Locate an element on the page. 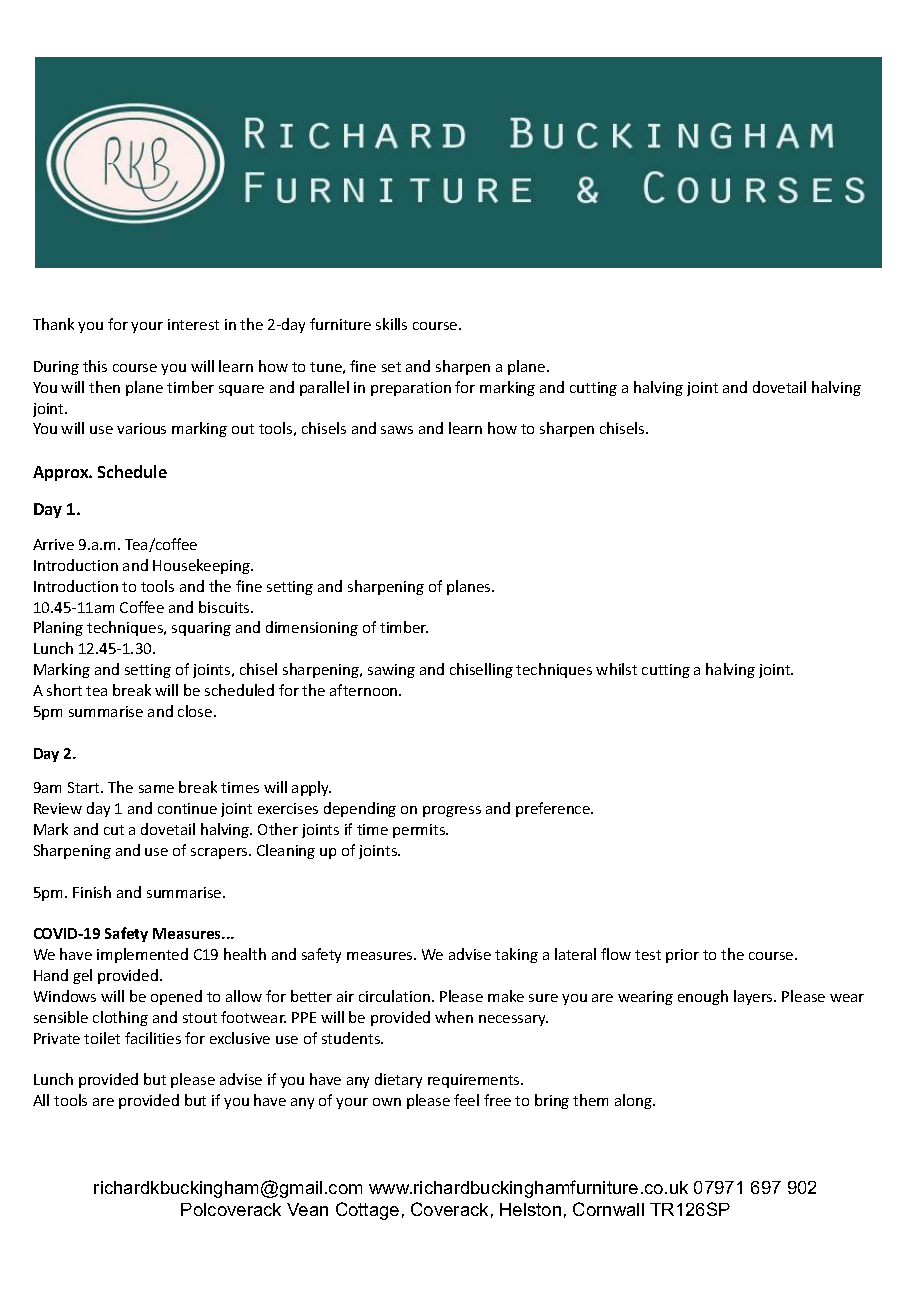 The height and width of the document is (1307, 924). skills is located at coordinates (391, 324).
